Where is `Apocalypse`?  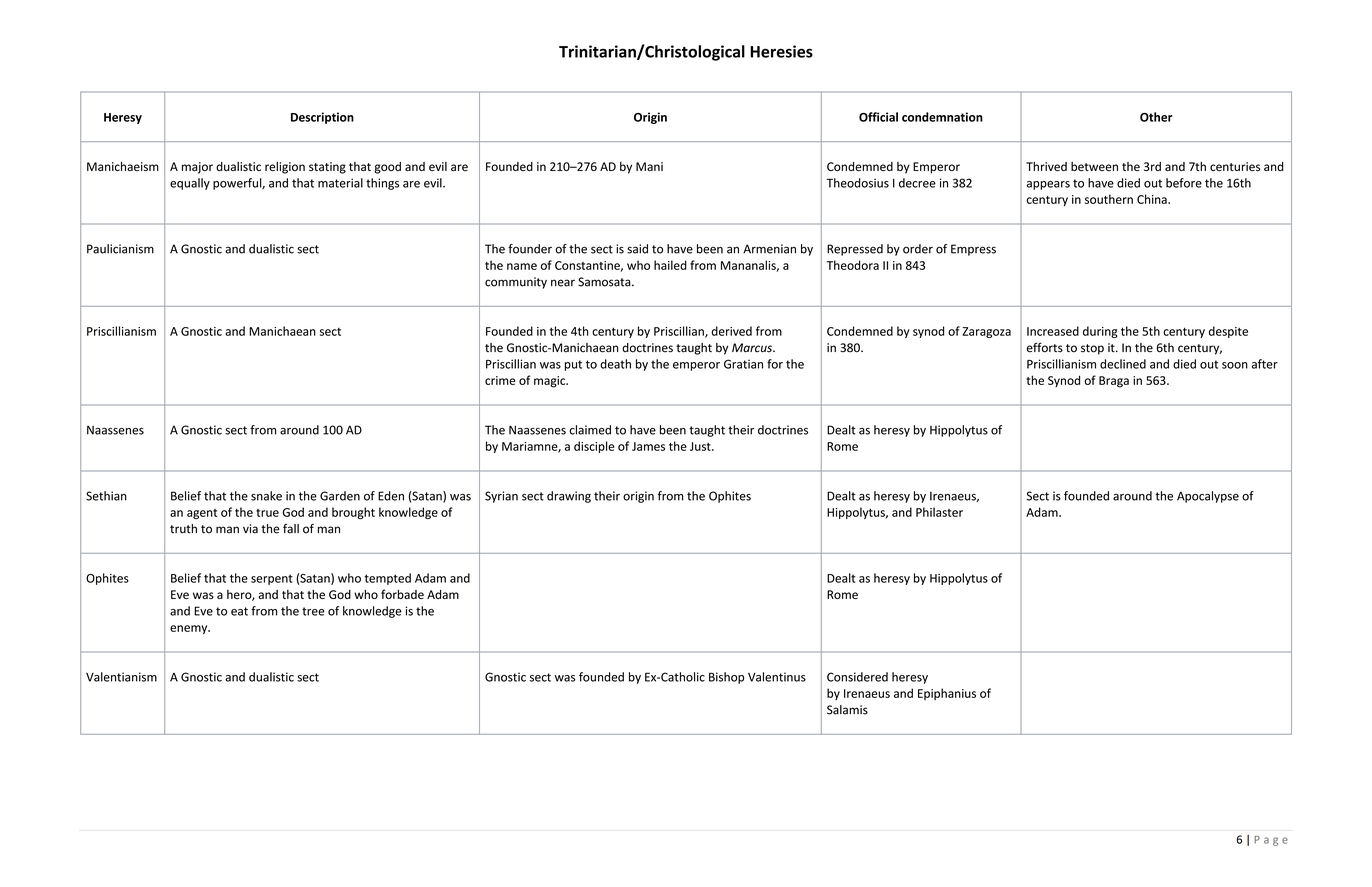 Apocalypse is located at coordinates (1208, 497).
